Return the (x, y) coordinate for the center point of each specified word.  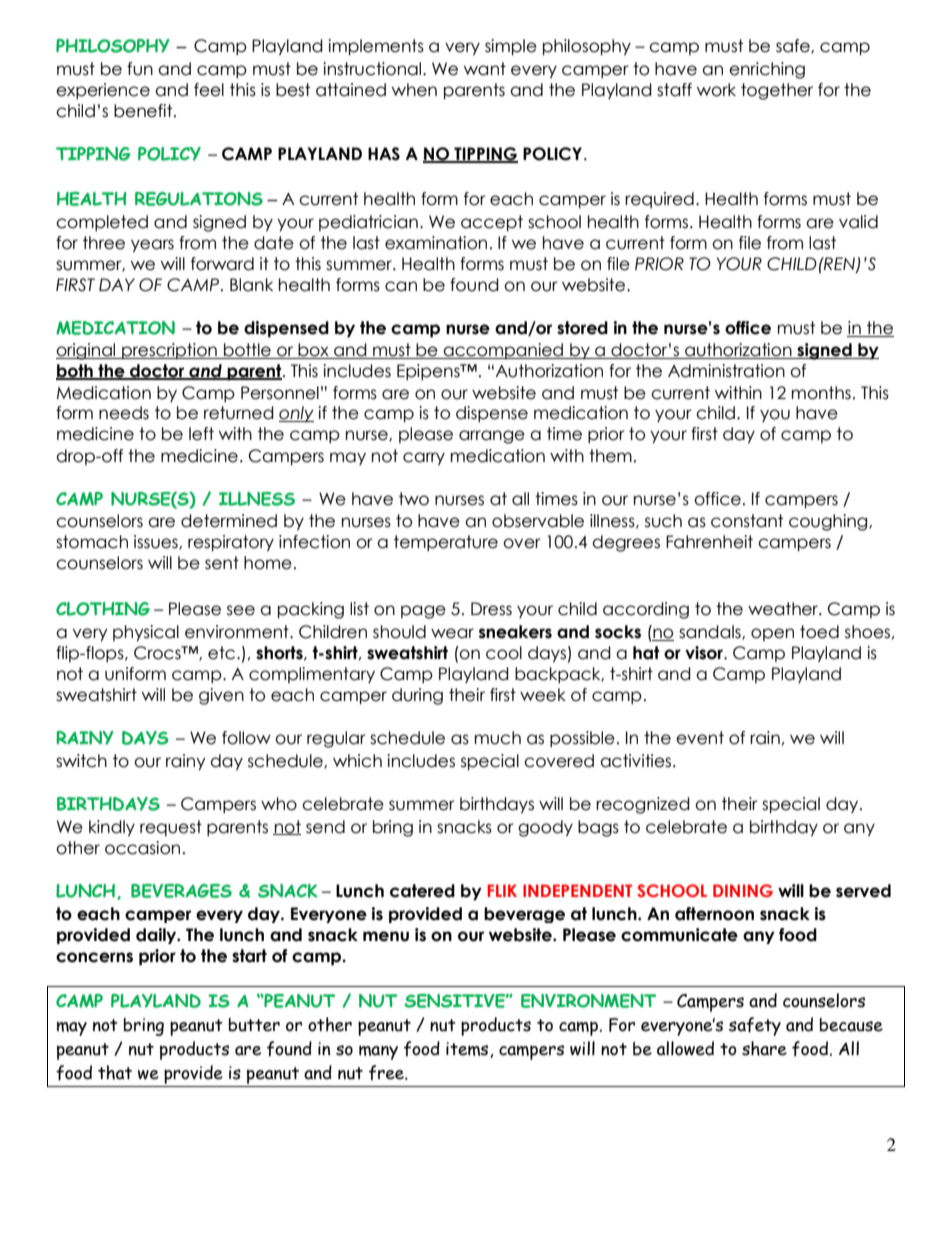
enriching (767, 70)
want (485, 69)
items (468, 1050)
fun (140, 69)
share (764, 1048)
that (115, 1072)
